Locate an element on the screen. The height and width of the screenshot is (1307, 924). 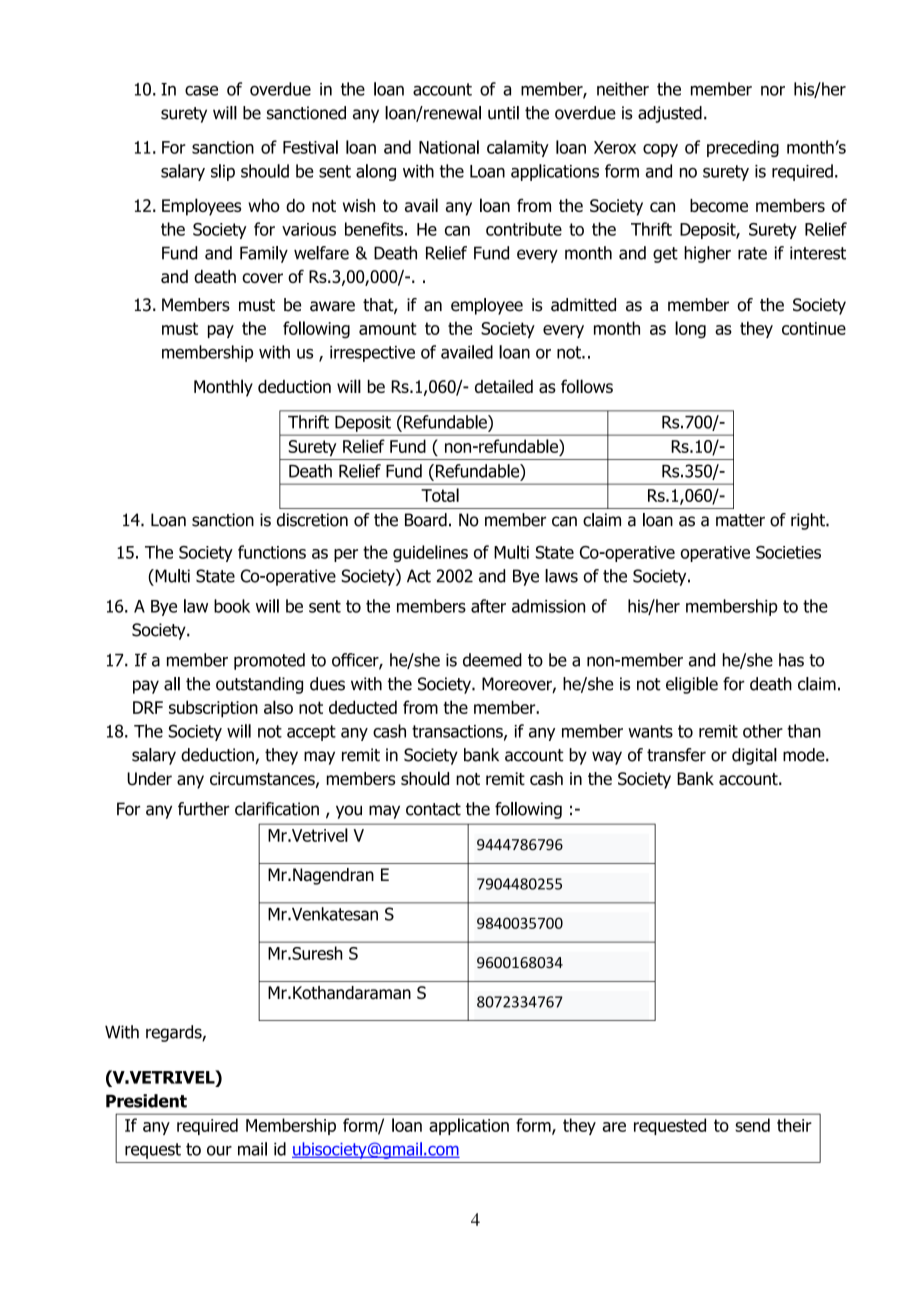
has is located at coordinates (791, 660).
